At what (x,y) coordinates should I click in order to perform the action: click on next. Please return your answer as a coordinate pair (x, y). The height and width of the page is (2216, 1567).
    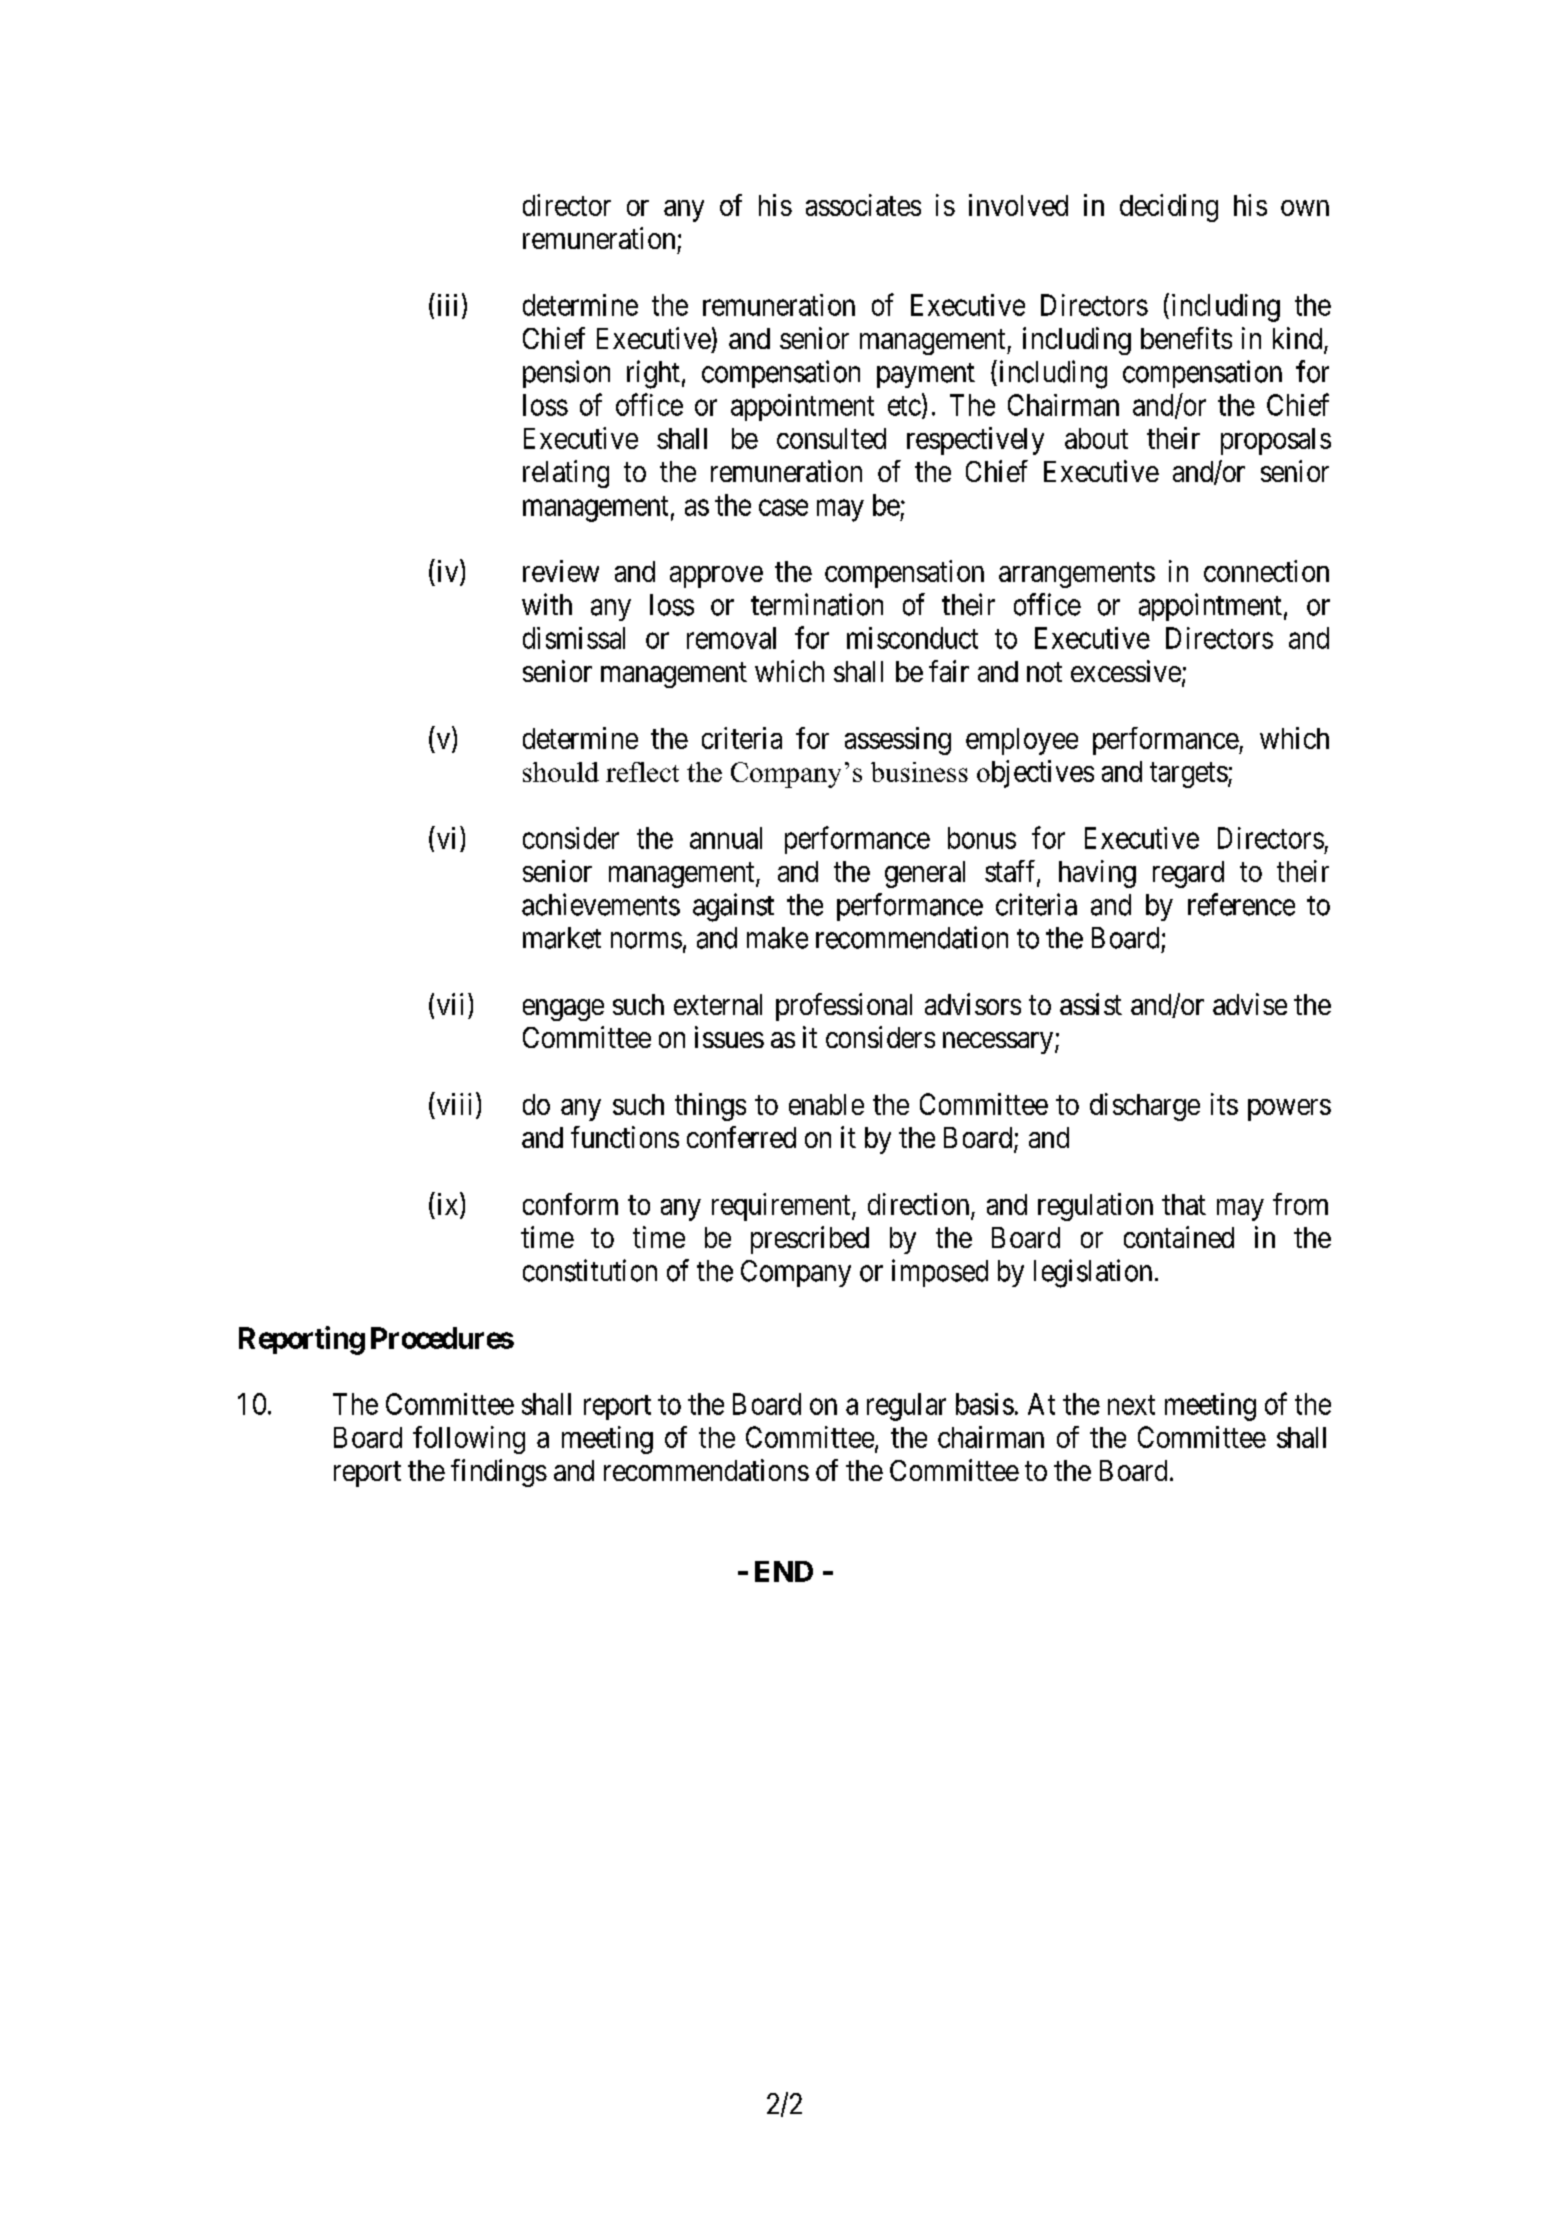
    Looking at the image, I should click on (1131, 1405).
